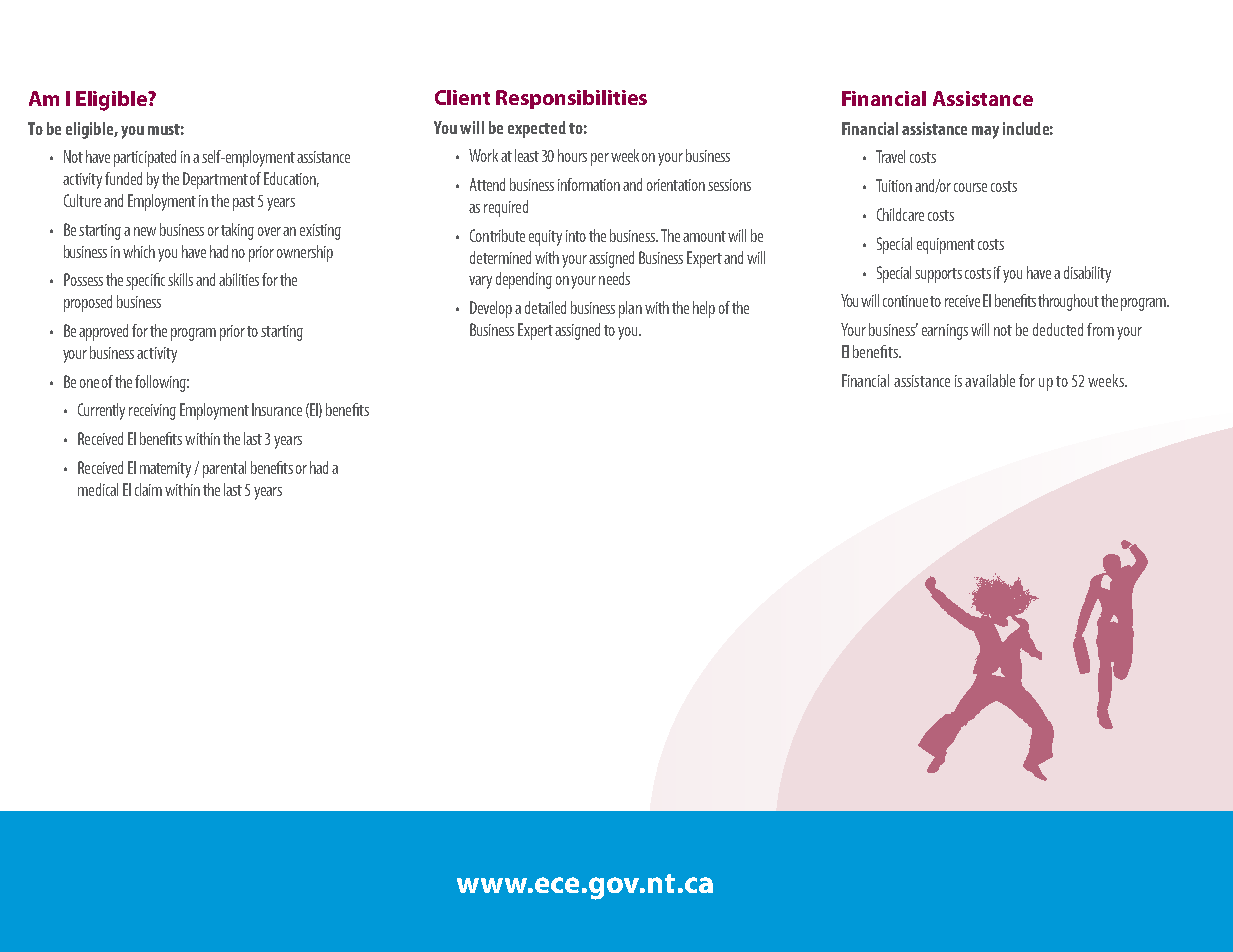 The width and height of the screenshot is (1233, 952). Describe the element at coordinates (571, 99) in the screenshot. I see `Responsibilities` at that location.
